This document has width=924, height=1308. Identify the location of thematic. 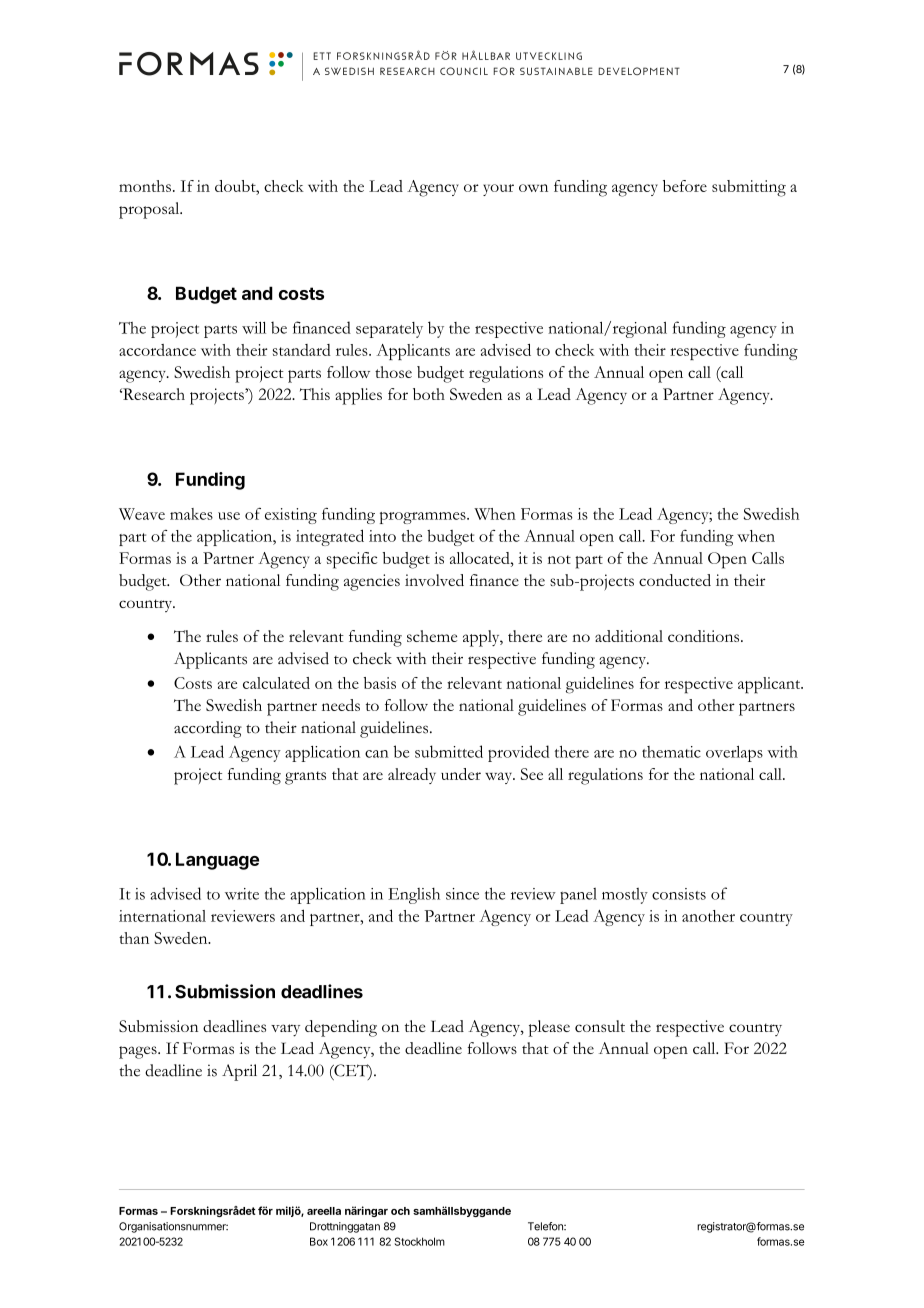
(671, 752).
